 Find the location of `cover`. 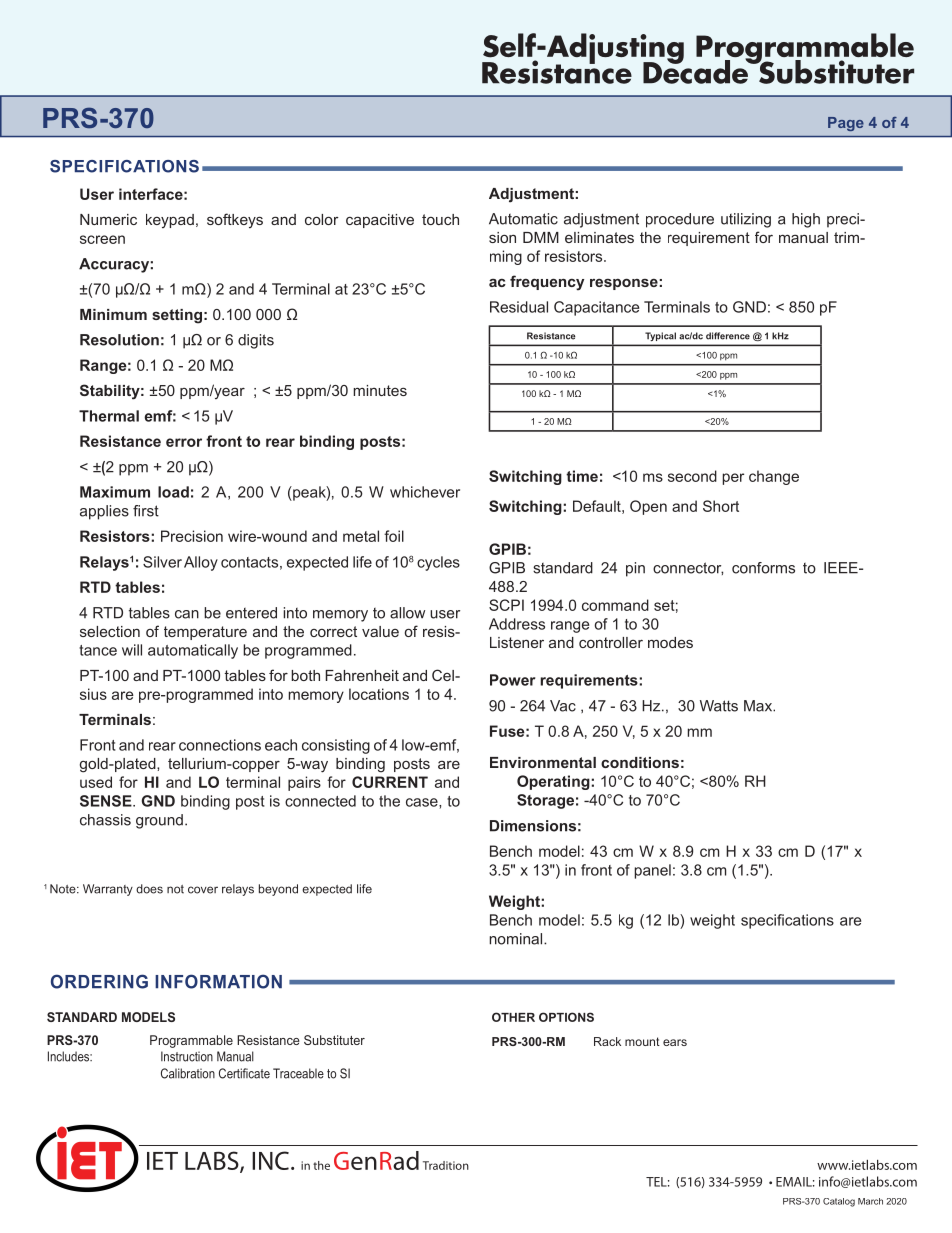

cover is located at coordinates (203, 890).
